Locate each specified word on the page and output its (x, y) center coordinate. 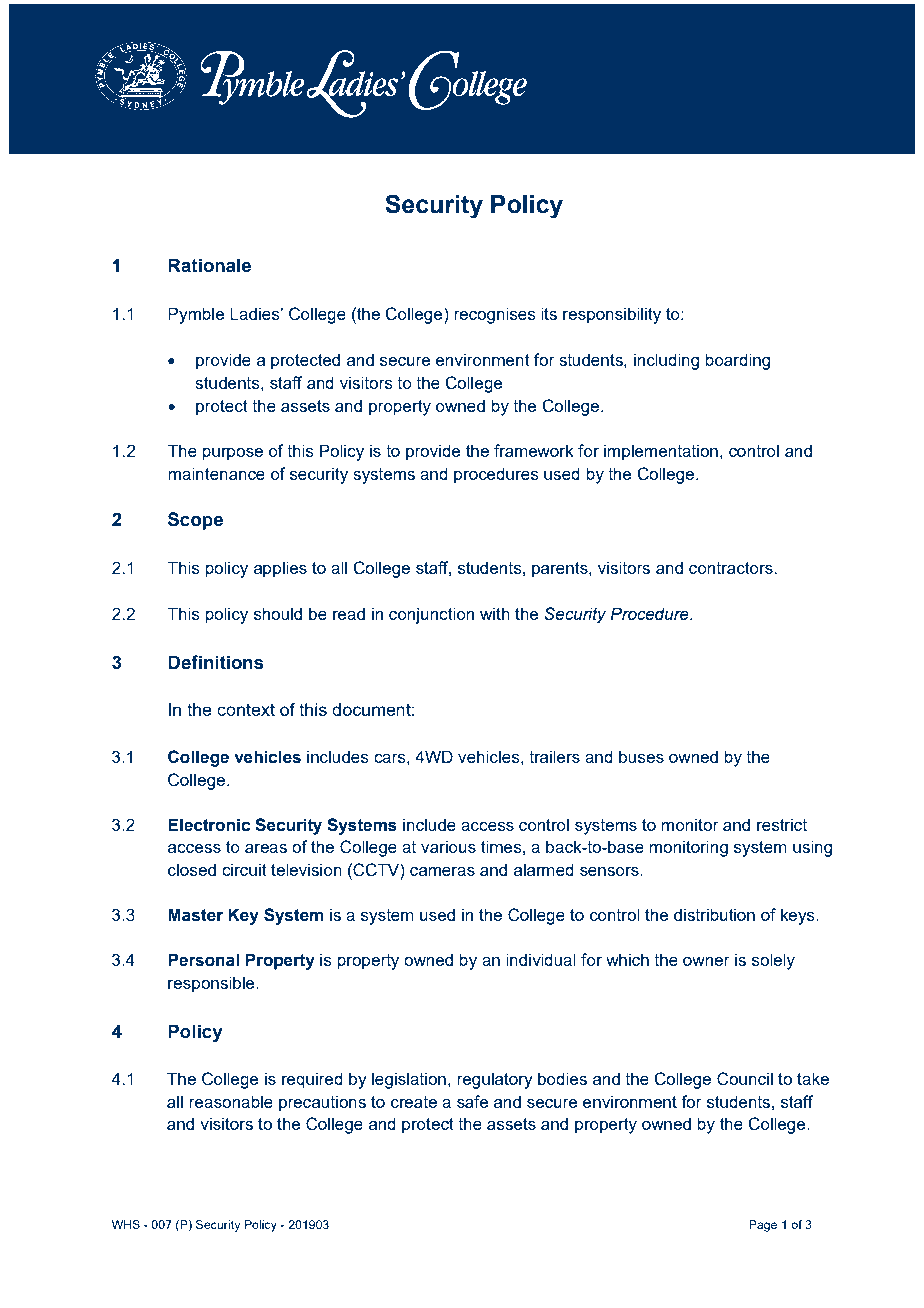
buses (641, 756)
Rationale (209, 265)
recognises (495, 315)
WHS (126, 1224)
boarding (737, 361)
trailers (554, 756)
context (246, 709)
